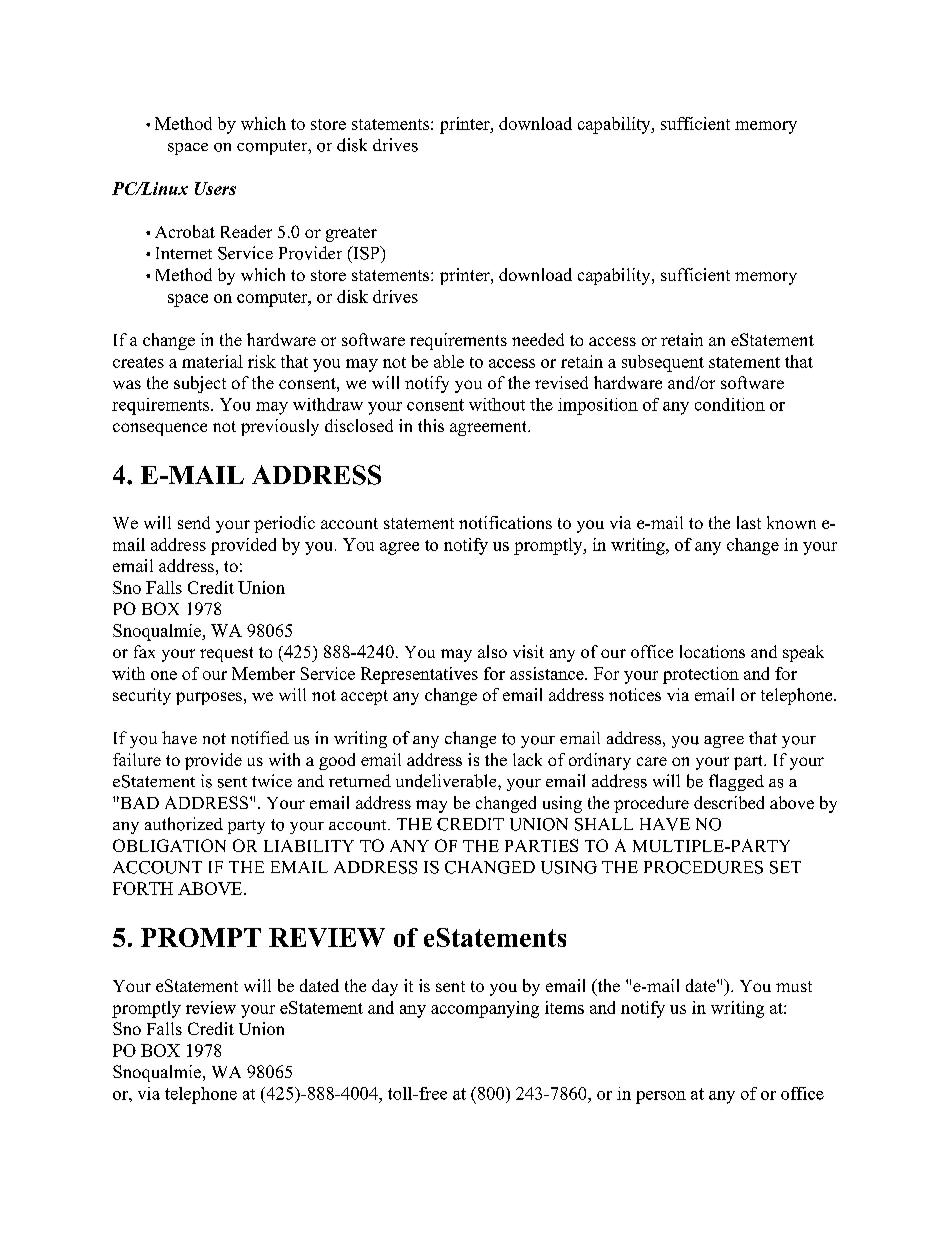  What do you see at coordinates (663, 363) in the image?
I see `subsequent` at bounding box center [663, 363].
